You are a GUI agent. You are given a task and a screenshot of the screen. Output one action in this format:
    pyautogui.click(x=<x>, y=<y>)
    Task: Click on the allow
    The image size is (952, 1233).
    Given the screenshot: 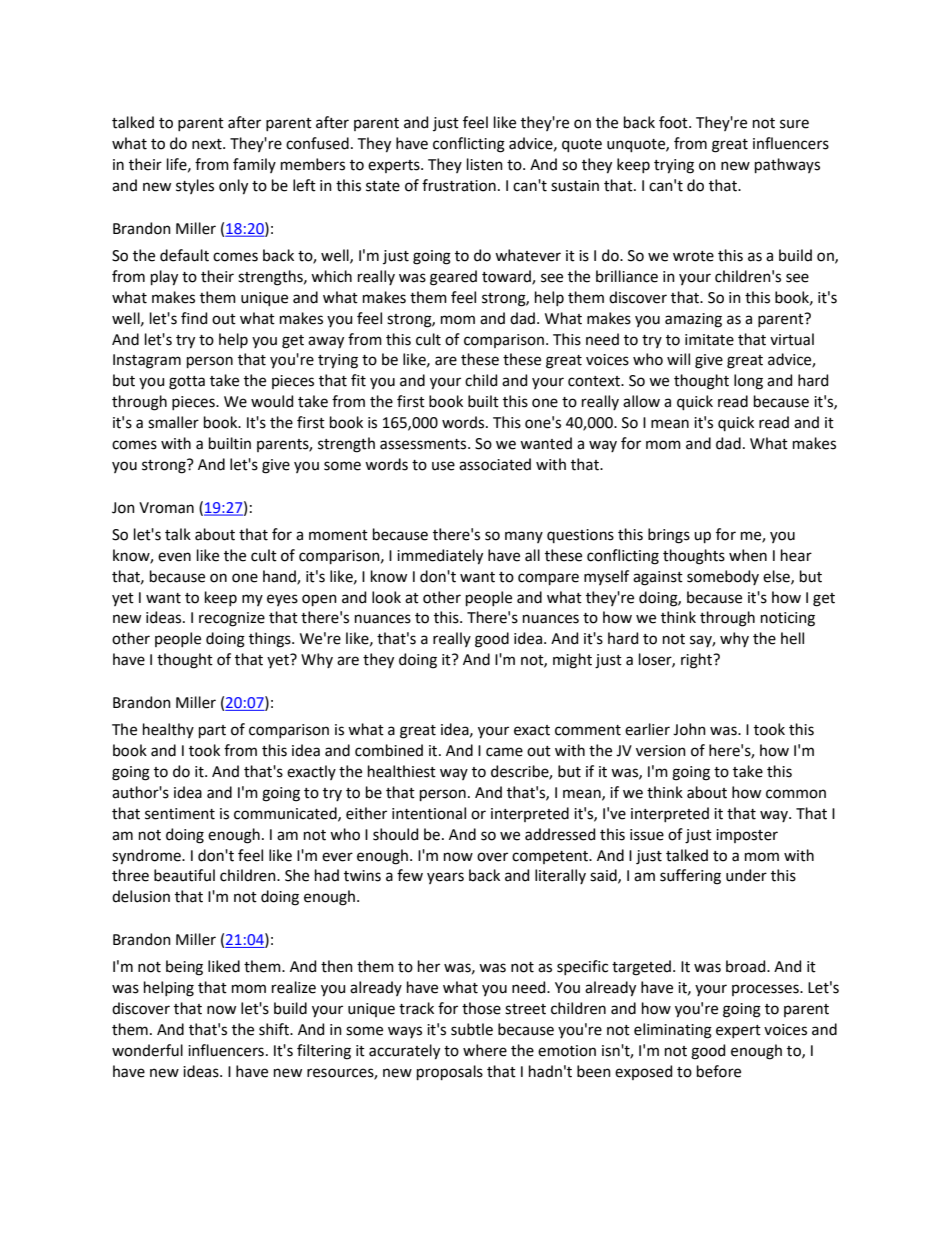 What is the action you would take?
    pyautogui.click(x=641, y=401)
